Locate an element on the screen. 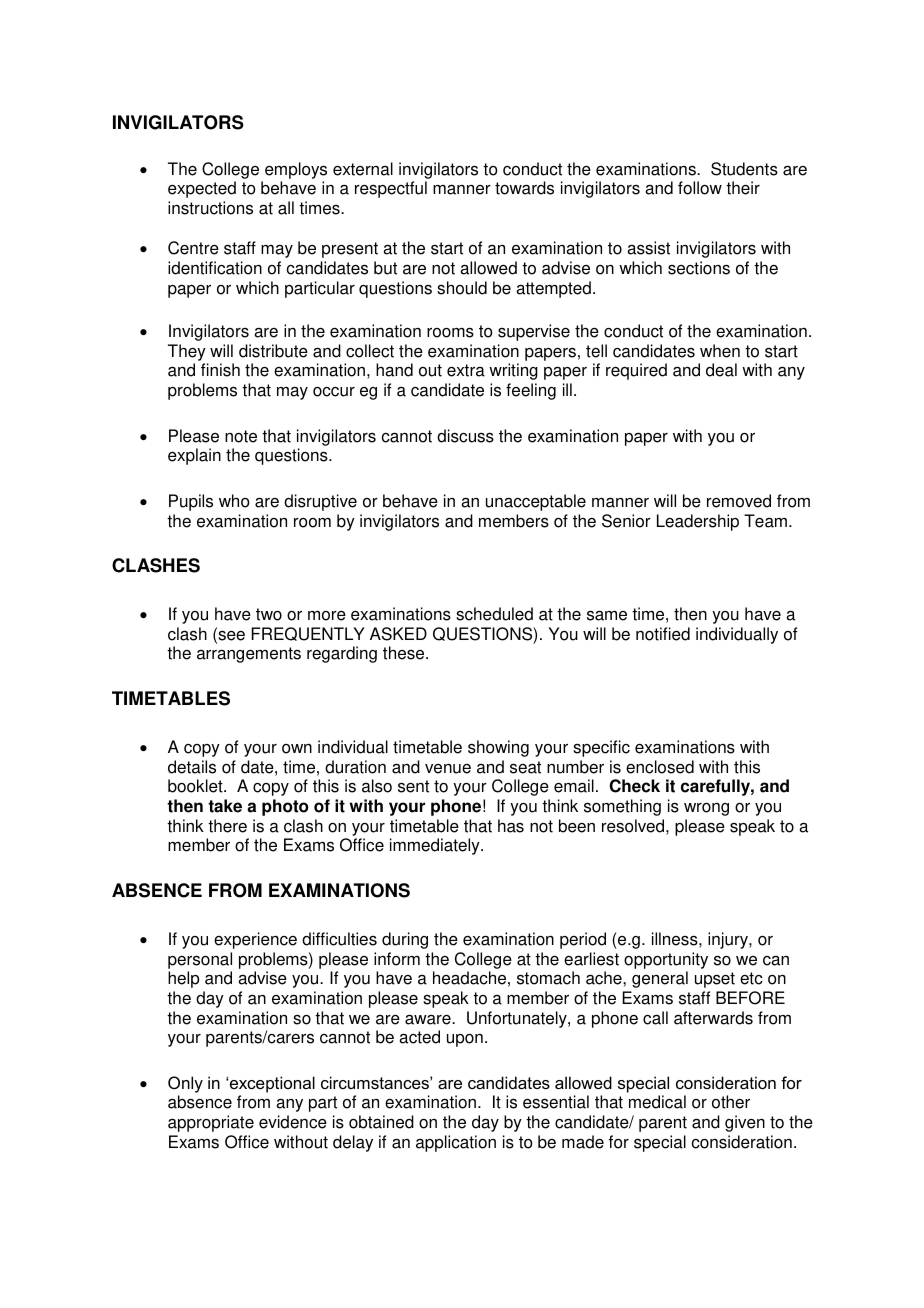 This screenshot has height=1308, width=924. has is located at coordinates (511, 826).
